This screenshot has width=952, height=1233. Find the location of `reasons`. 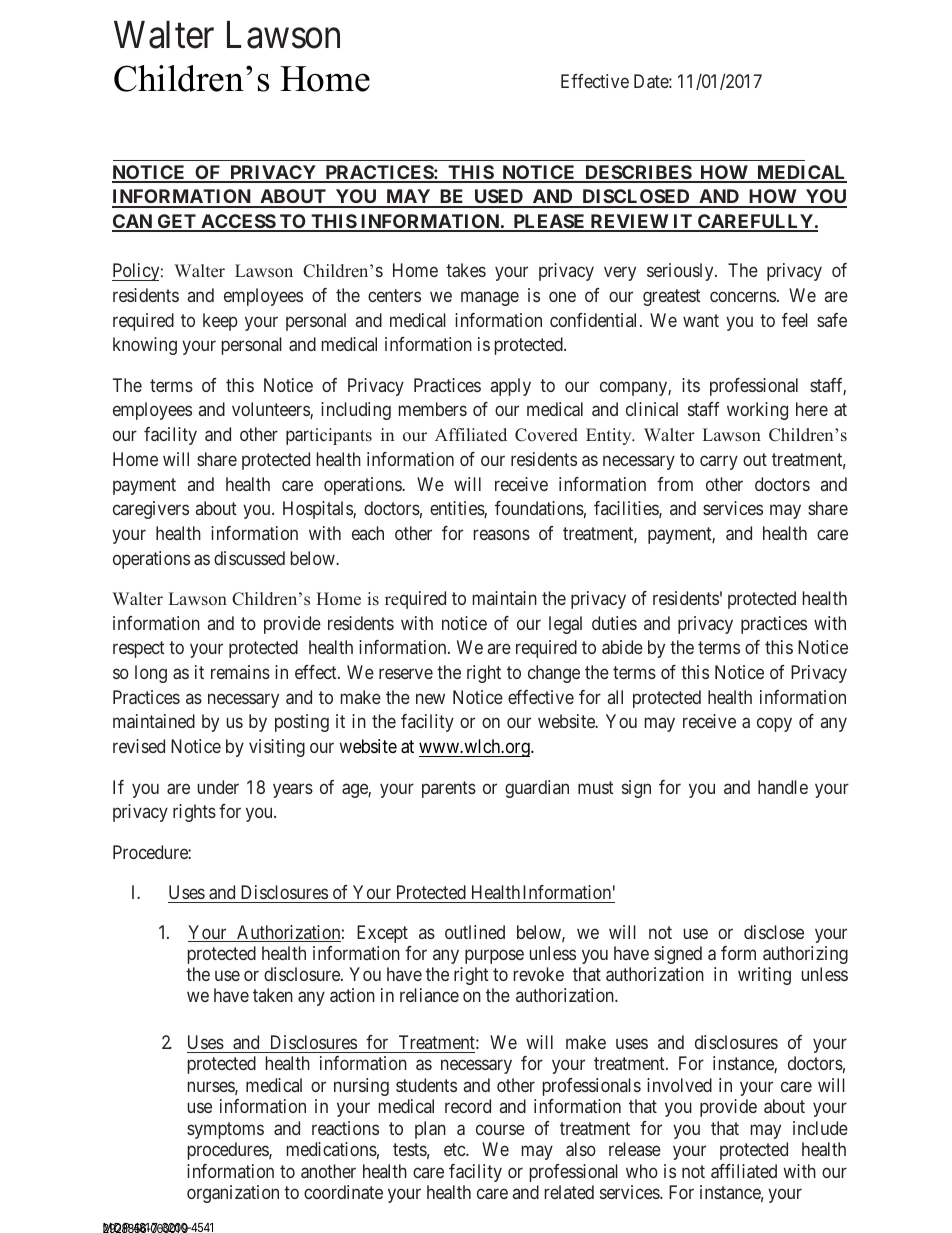

reasons is located at coordinates (502, 534).
